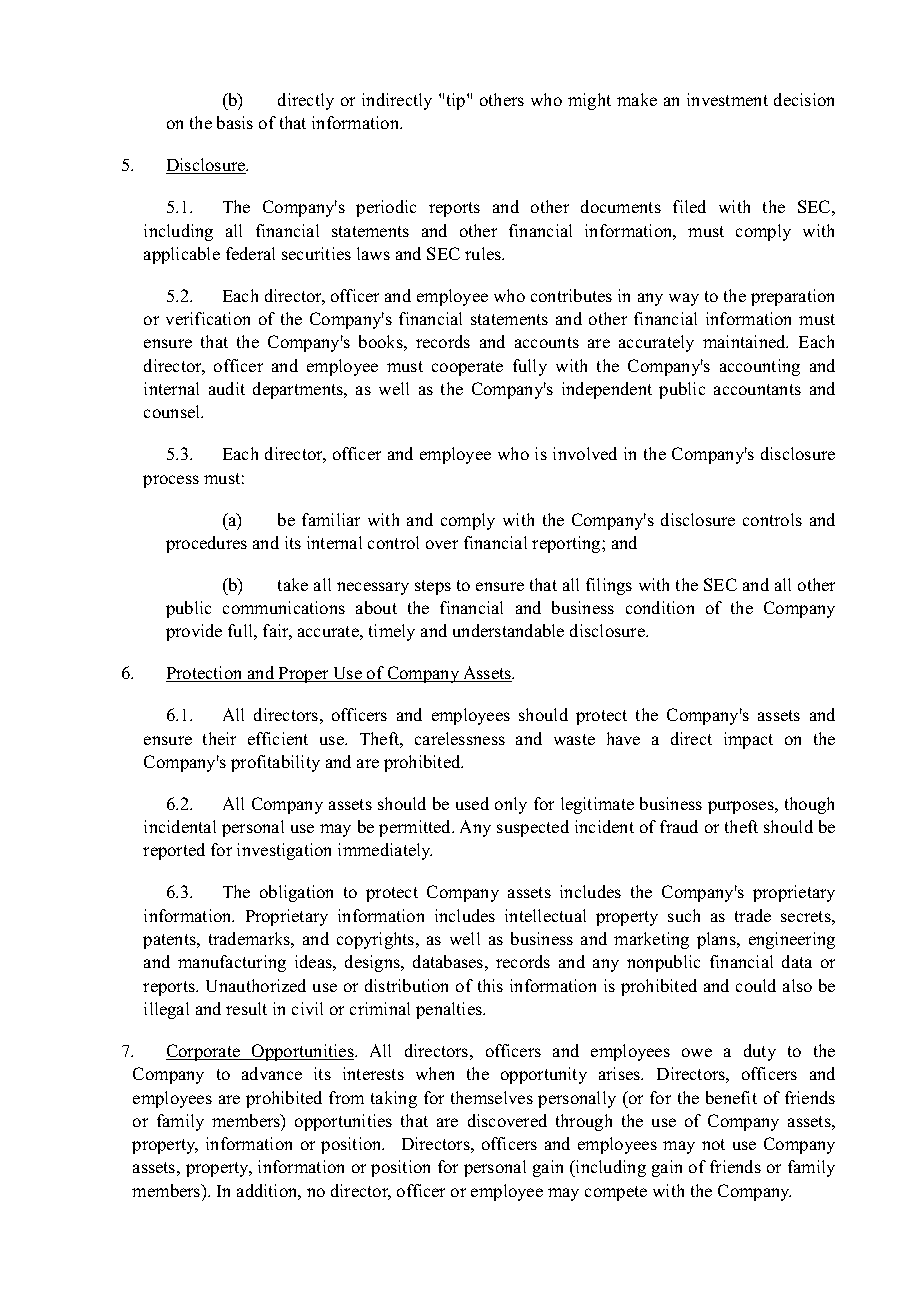  What do you see at coordinates (585, 453) in the image?
I see `involved` at bounding box center [585, 453].
